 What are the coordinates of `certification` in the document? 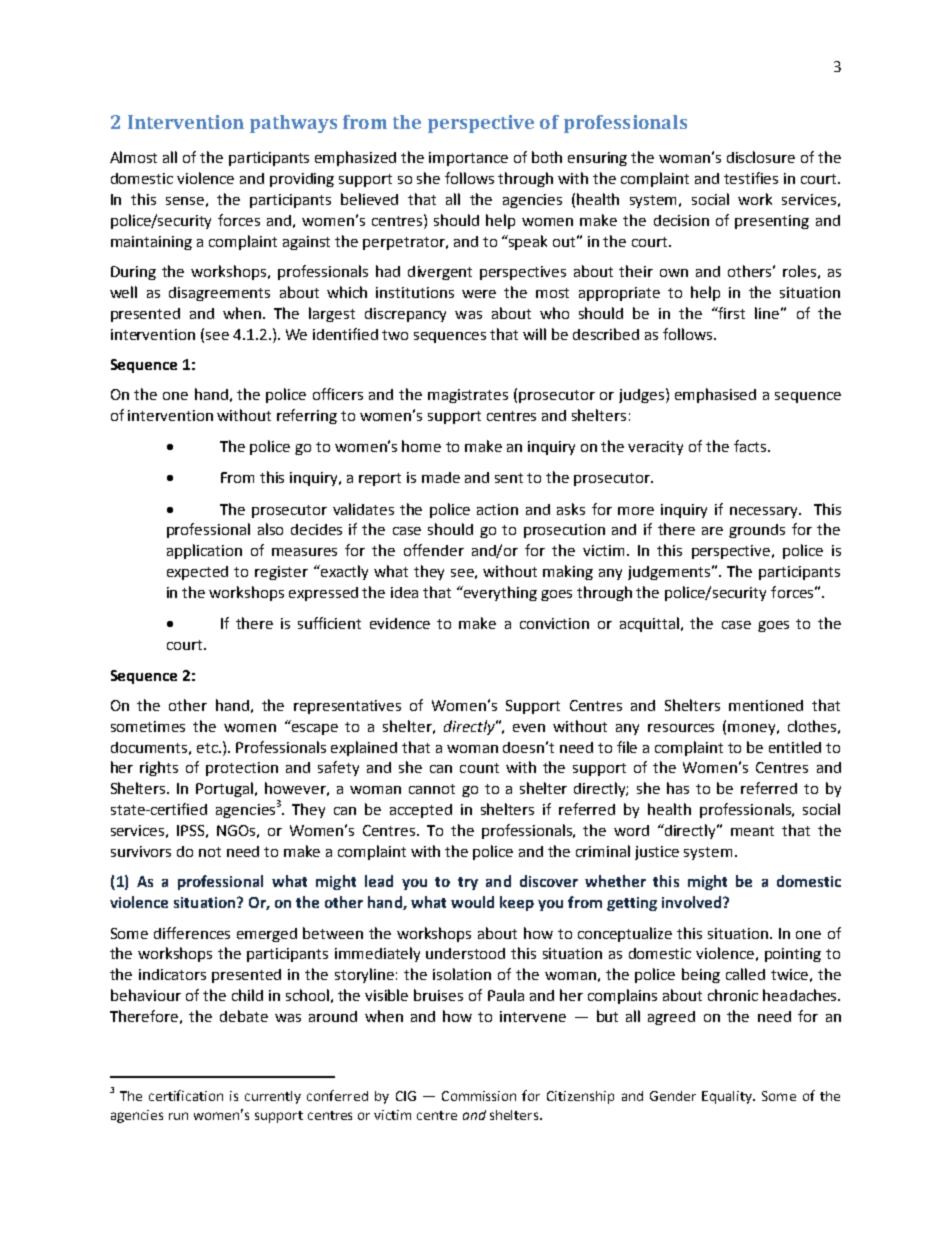 It's located at (186, 1095).
